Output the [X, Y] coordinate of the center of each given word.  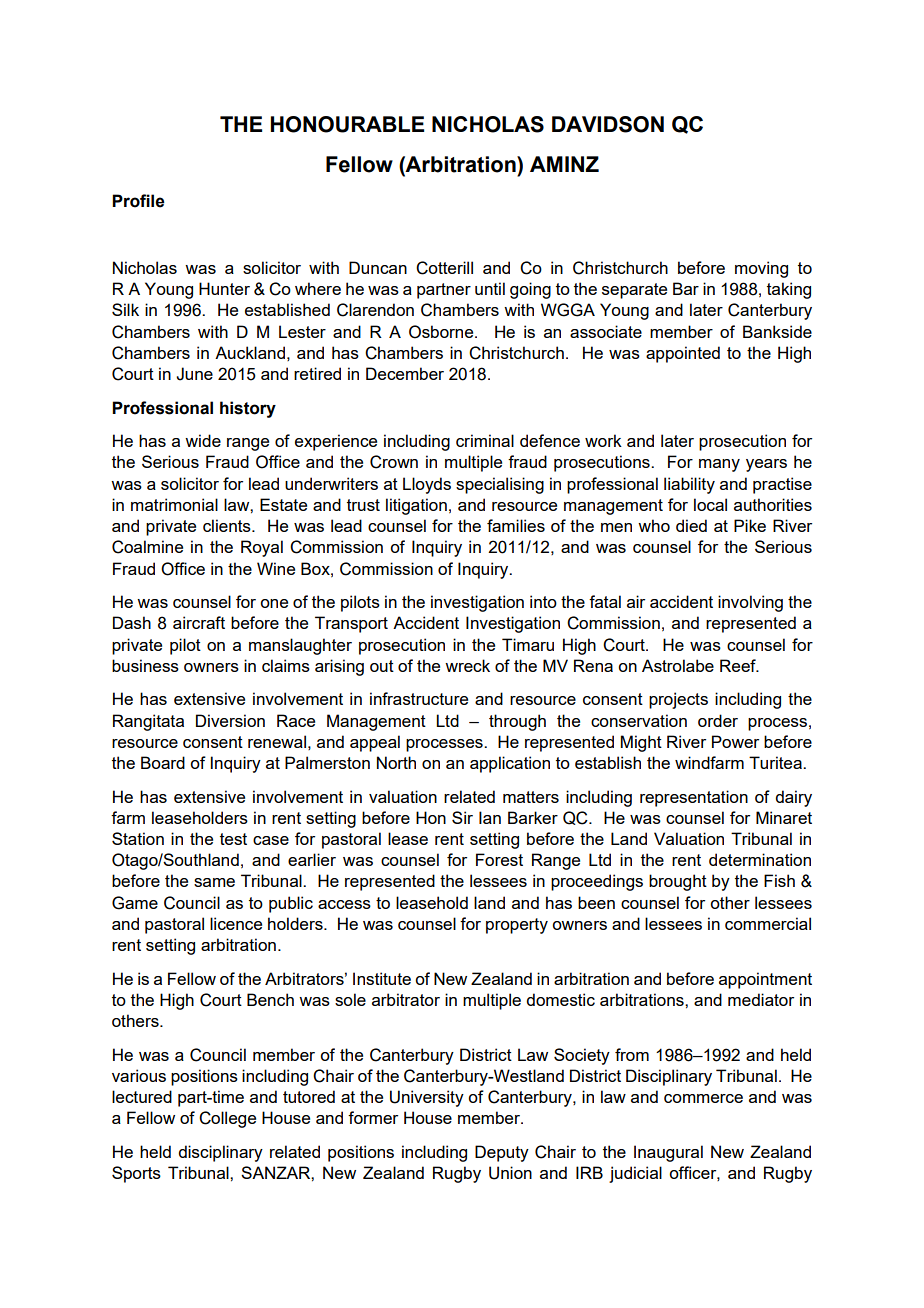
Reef [739, 665]
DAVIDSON [608, 124]
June [194, 374]
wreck [467, 665]
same [214, 882]
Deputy [502, 1153]
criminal [485, 440]
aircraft [199, 622]
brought [678, 882]
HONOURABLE [347, 124]
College [227, 1119]
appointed [683, 354]
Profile [138, 201]
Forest [499, 859]
